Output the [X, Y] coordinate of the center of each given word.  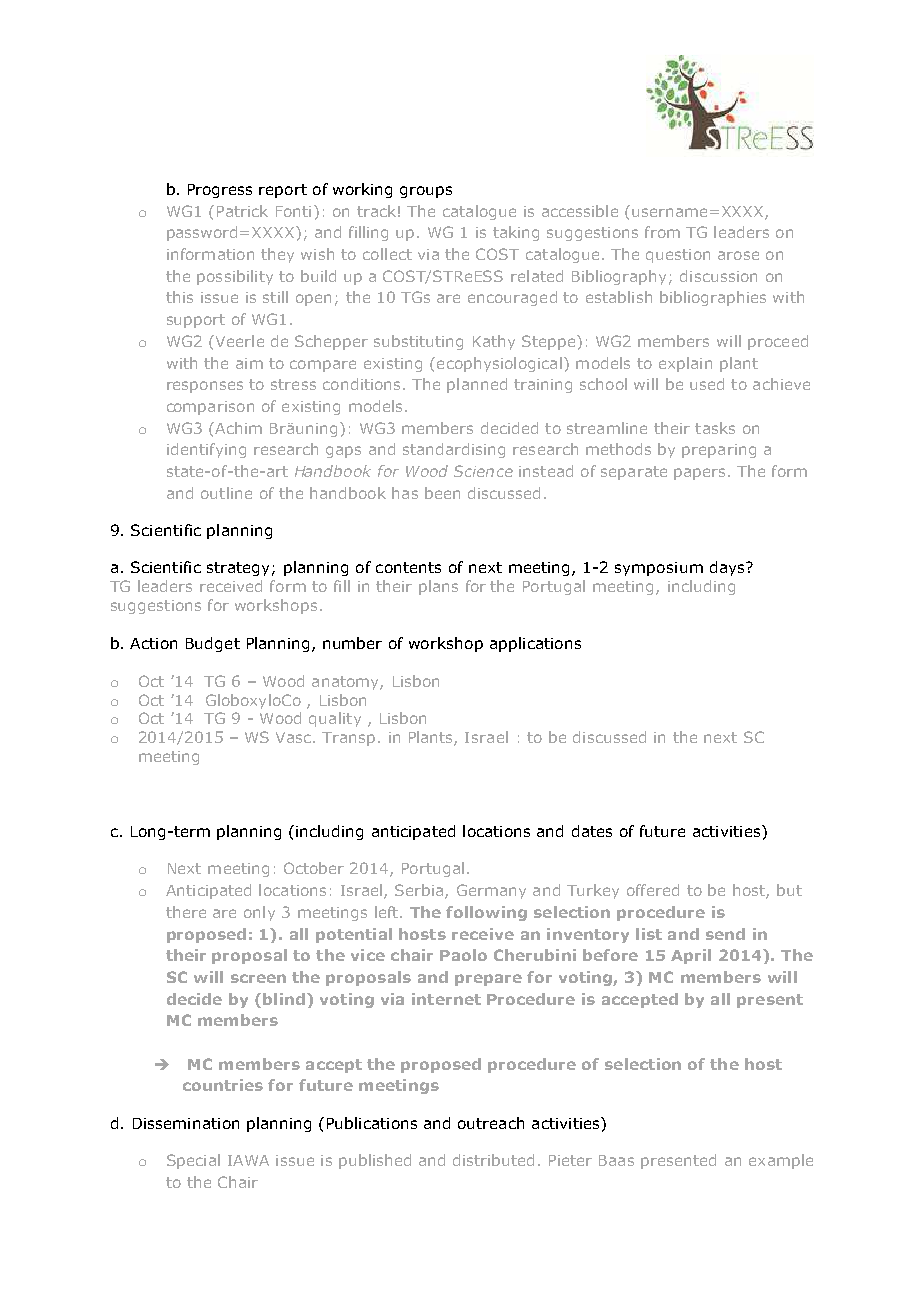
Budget [213, 644]
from [662, 232]
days [728, 568]
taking [516, 233]
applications [535, 644]
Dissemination [186, 1123]
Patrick [242, 211]
